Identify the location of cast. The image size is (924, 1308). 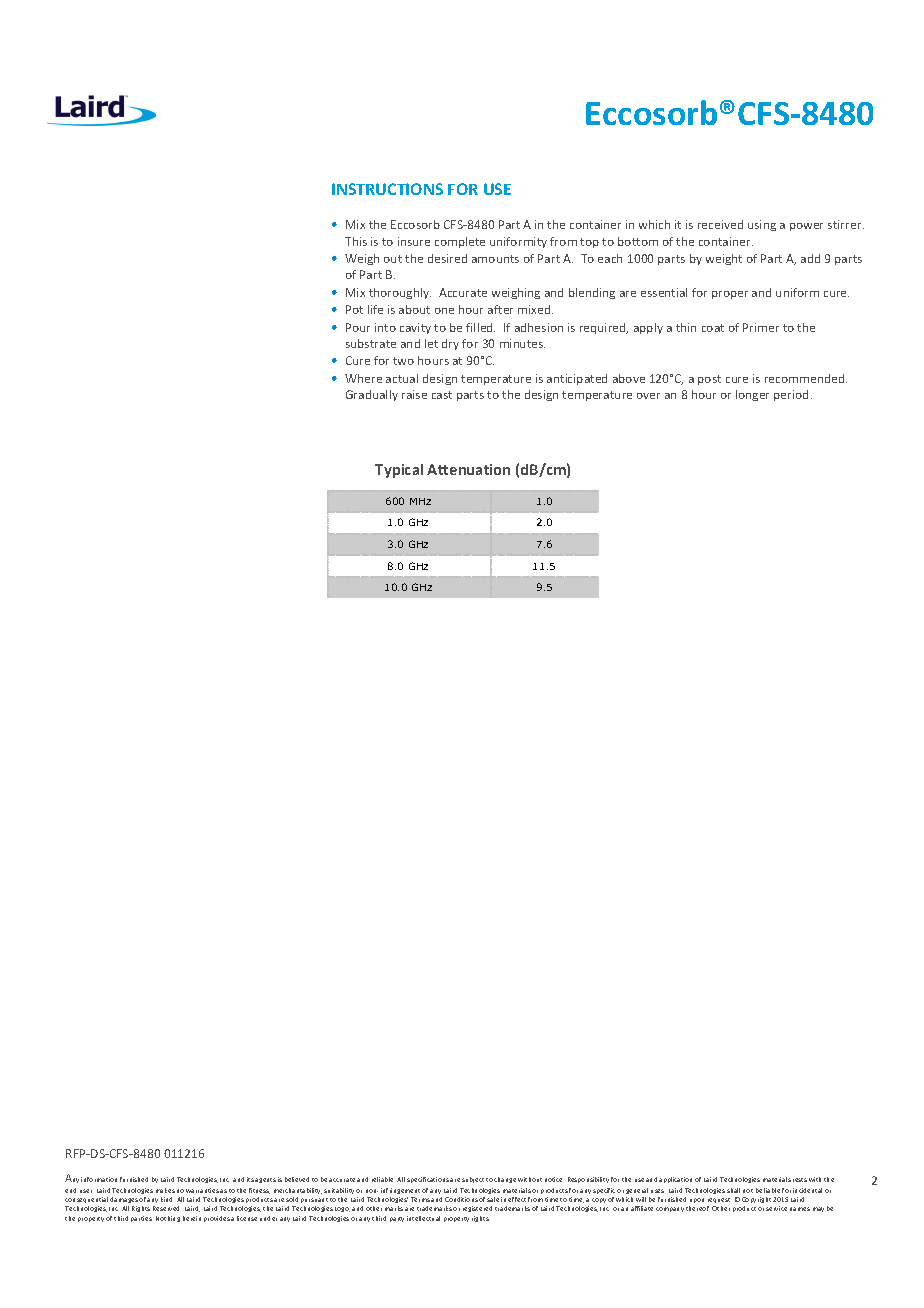
(442, 395).
